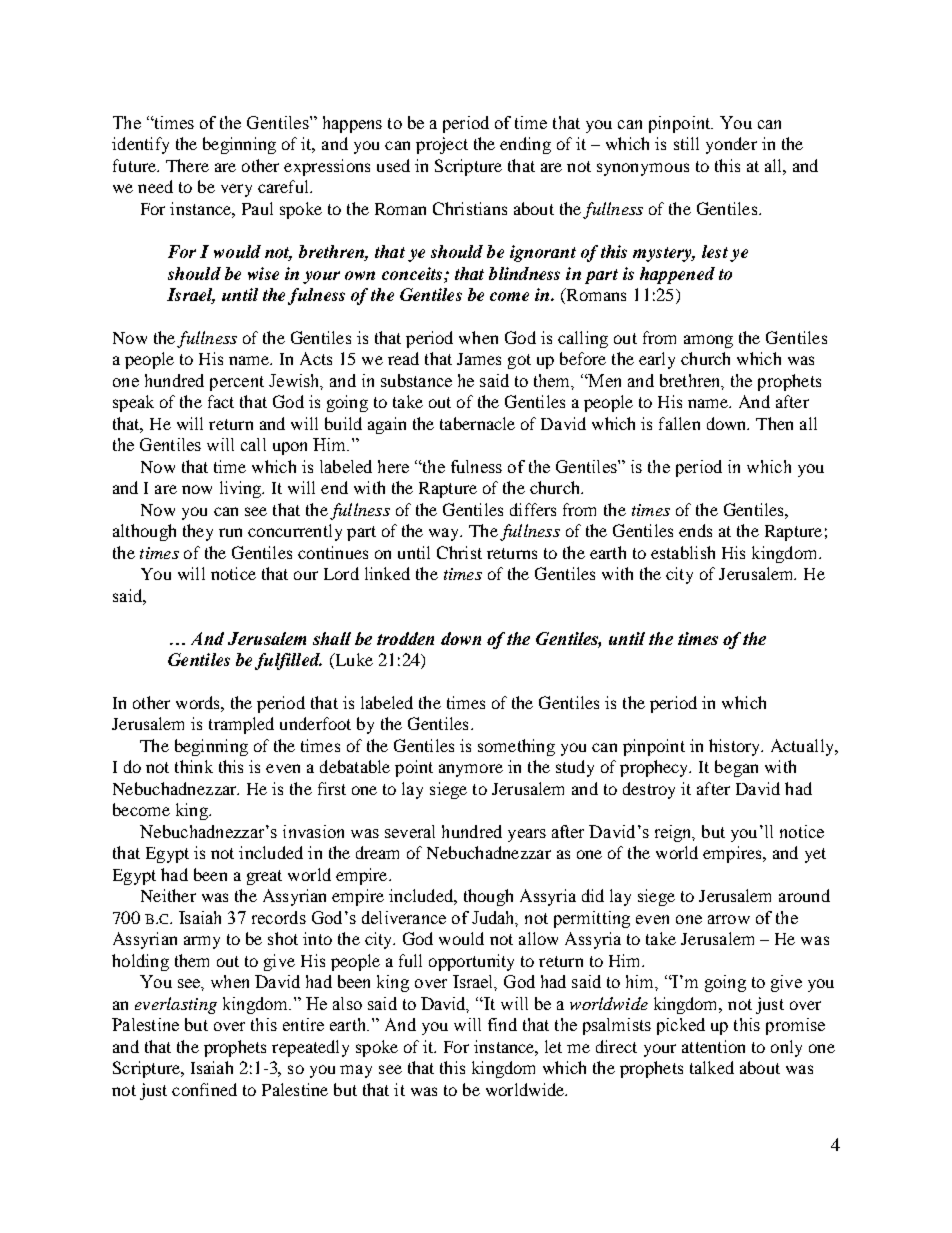 Image resolution: width=952 pixels, height=1233 pixels. What do you see at coordinates (442, 145) in the document?
I see `project` at bounding box center [442, 145].
